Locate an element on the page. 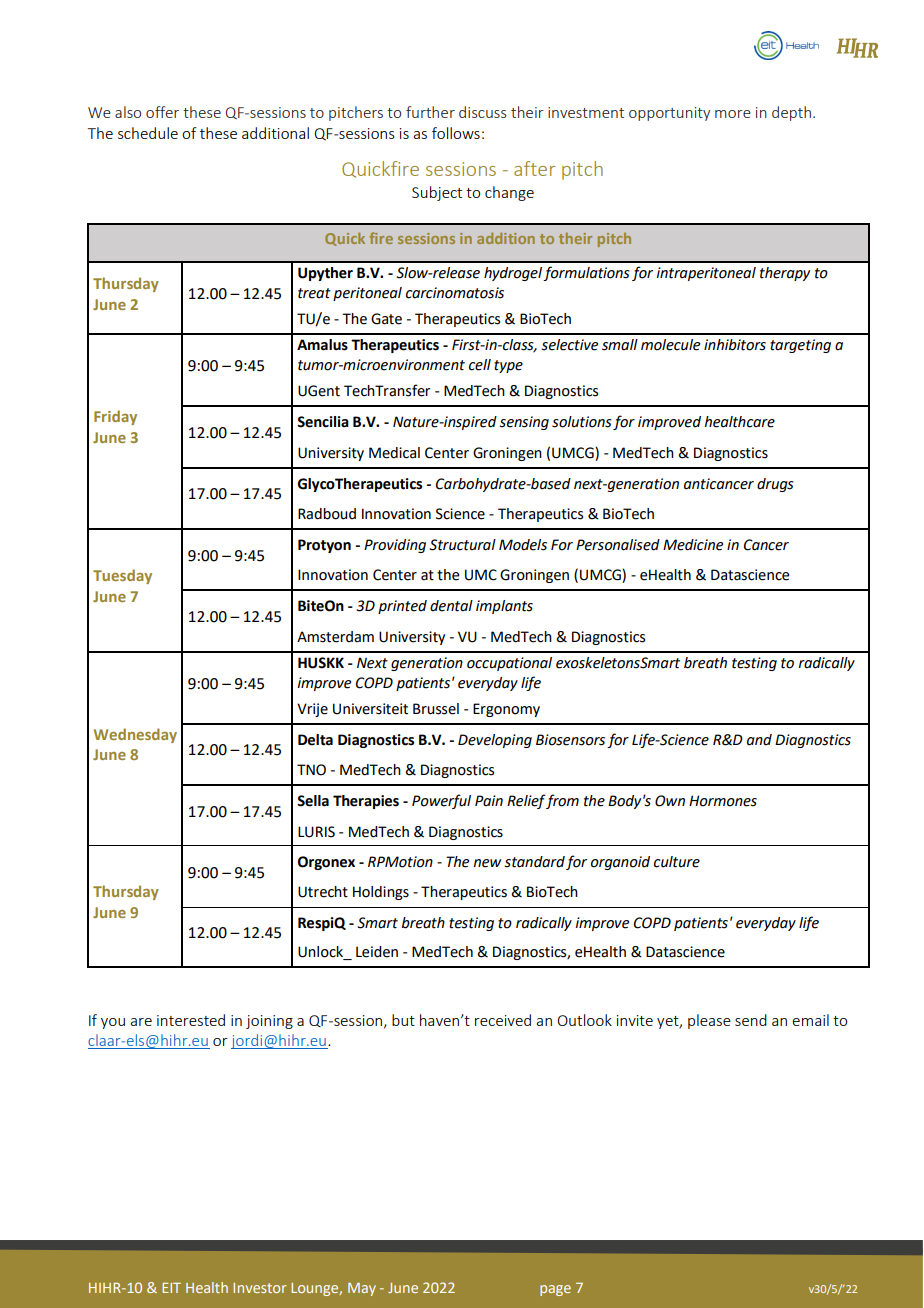 Image resolution: width=924 pixels, height=1308 pixels. follows is located at coordinates (456, 133).
